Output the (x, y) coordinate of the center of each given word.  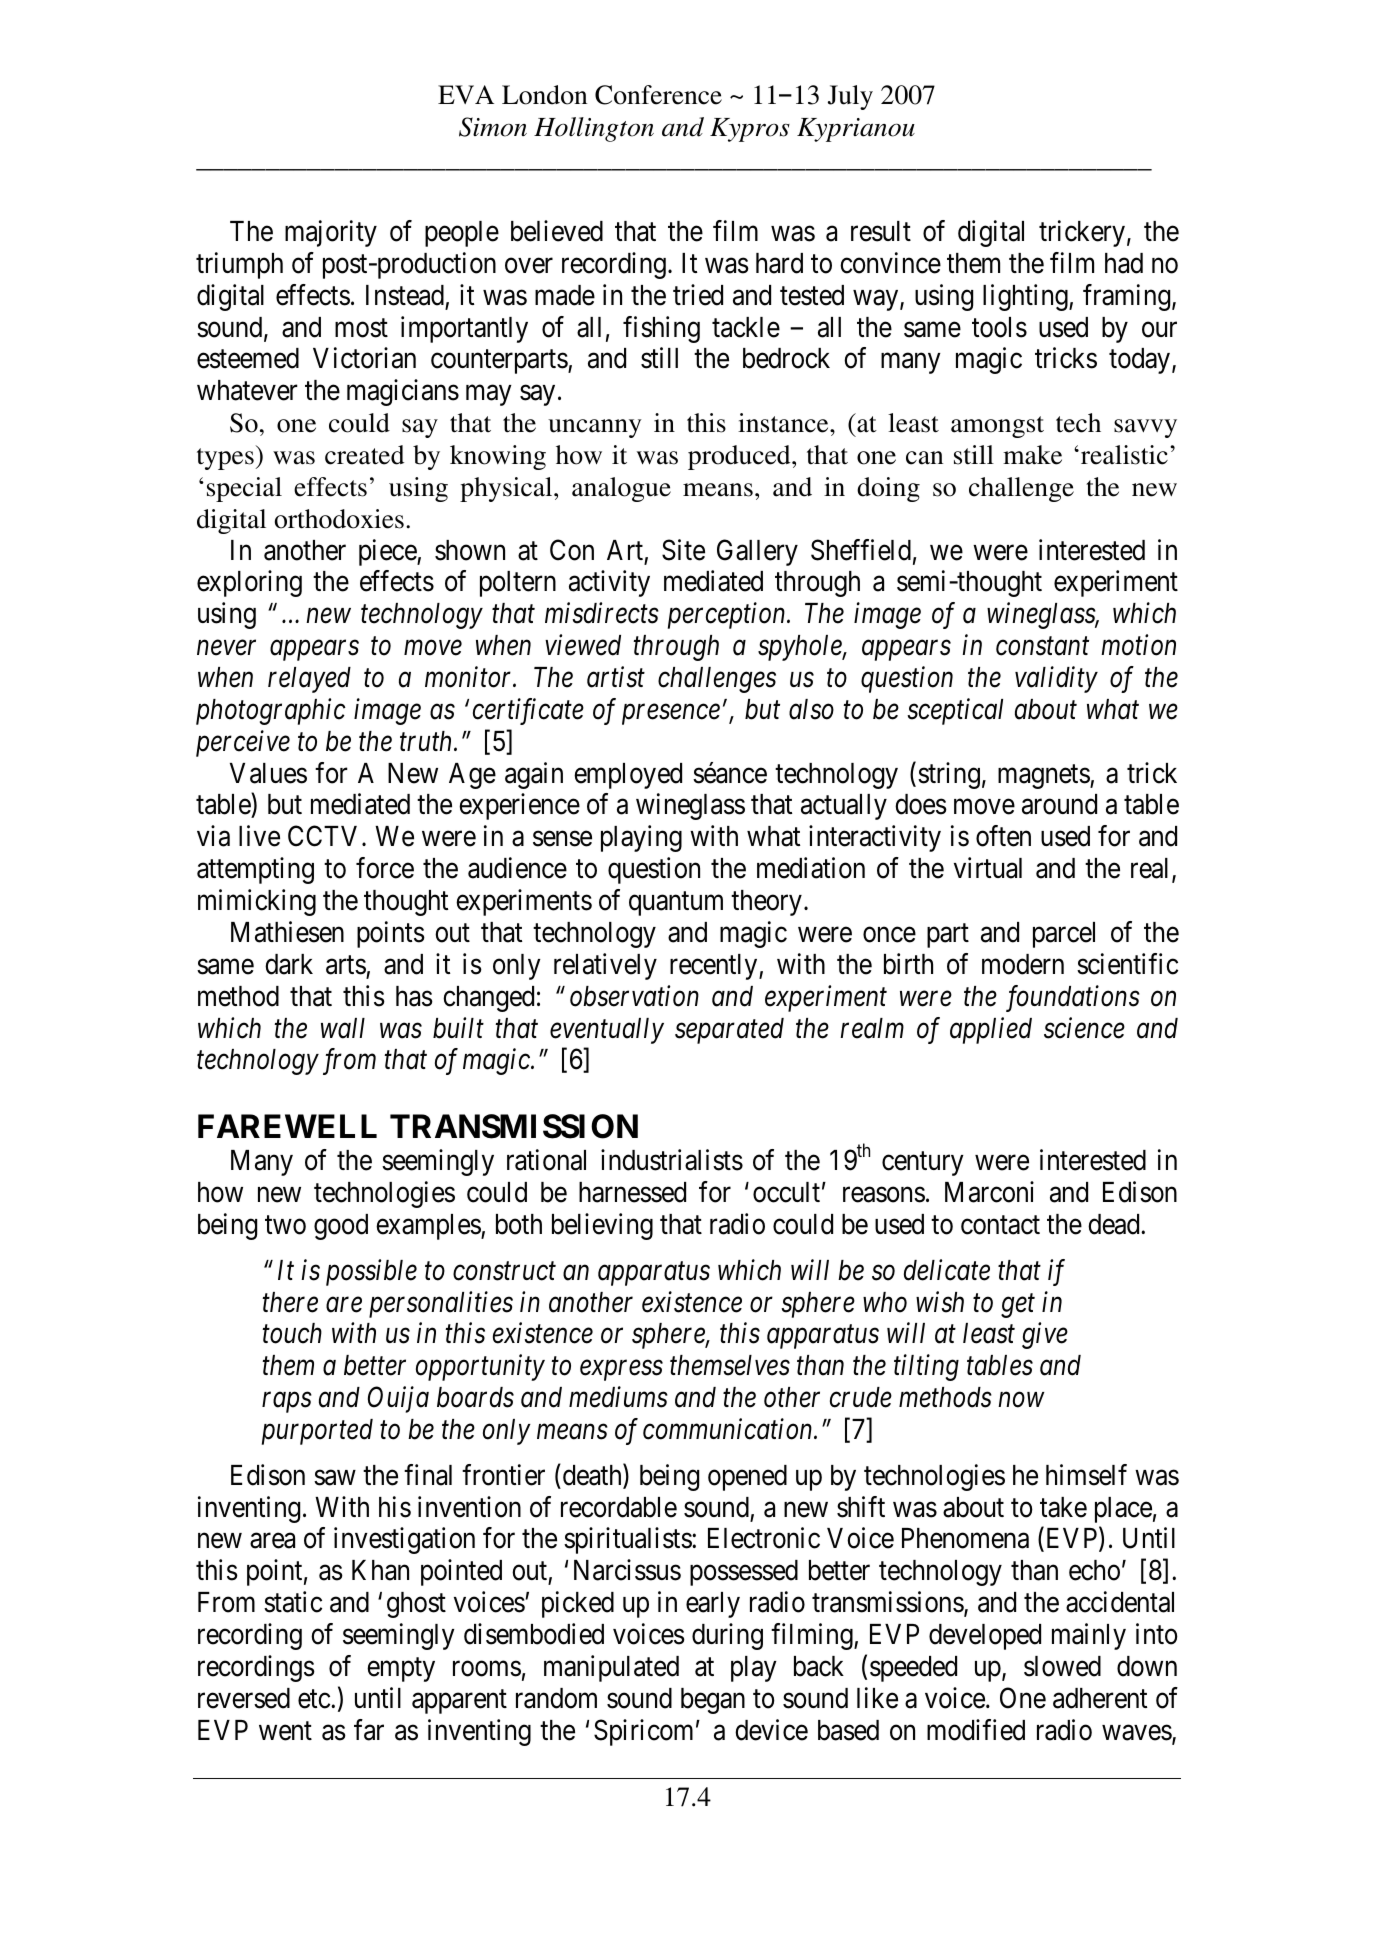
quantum (676, 904)
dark (289, 964)
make (1032, 455)
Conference (658, 95)
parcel (1064, 935)
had (1124, 263)
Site (683, 550)
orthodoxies (339, 519)
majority (331, 233)
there (290, 1302)
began (713, 1701)
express (621, 1371)
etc (314, 1699)
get (1018, 1306)
